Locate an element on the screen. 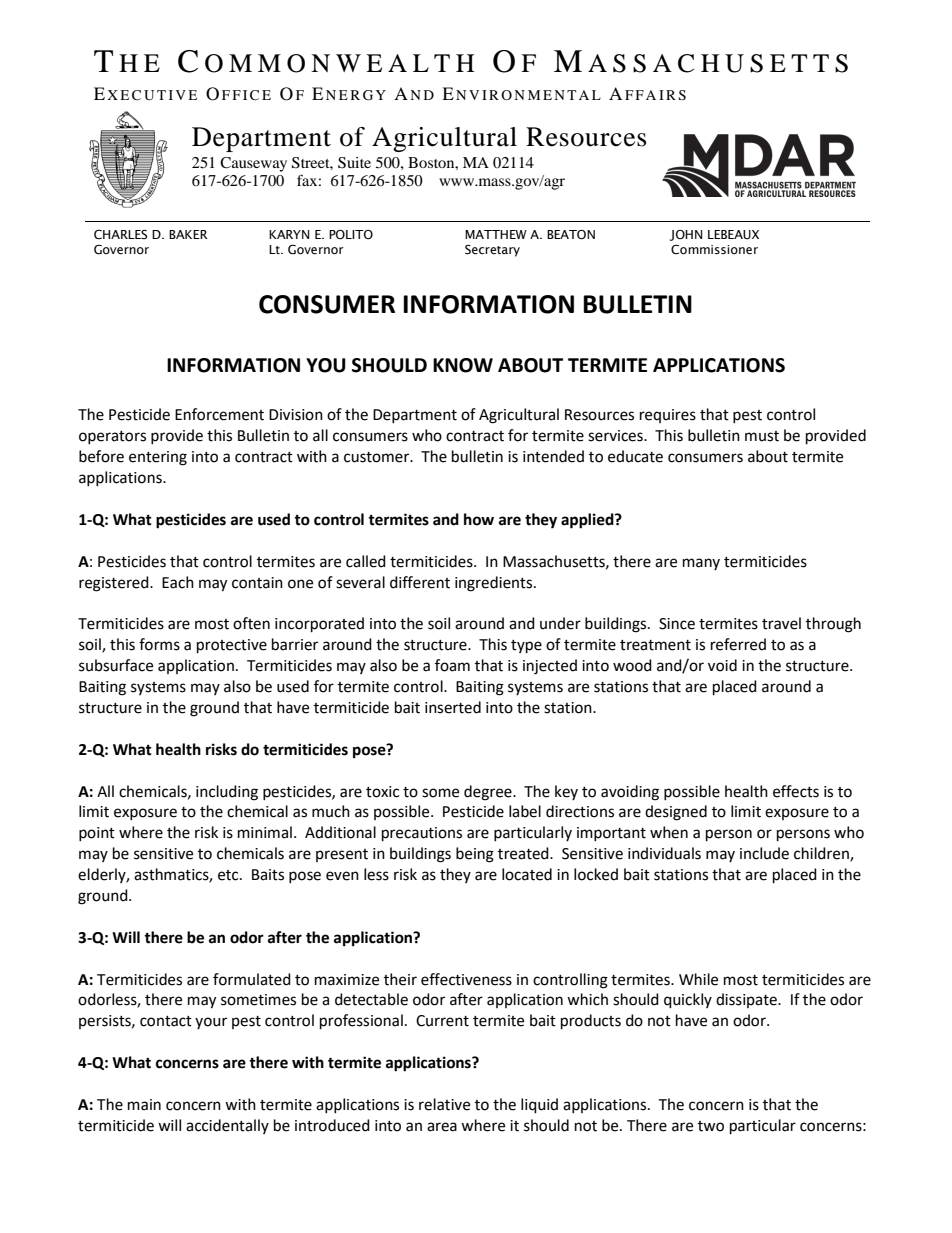  MATTHEW is located at coordinates (496, 234).
